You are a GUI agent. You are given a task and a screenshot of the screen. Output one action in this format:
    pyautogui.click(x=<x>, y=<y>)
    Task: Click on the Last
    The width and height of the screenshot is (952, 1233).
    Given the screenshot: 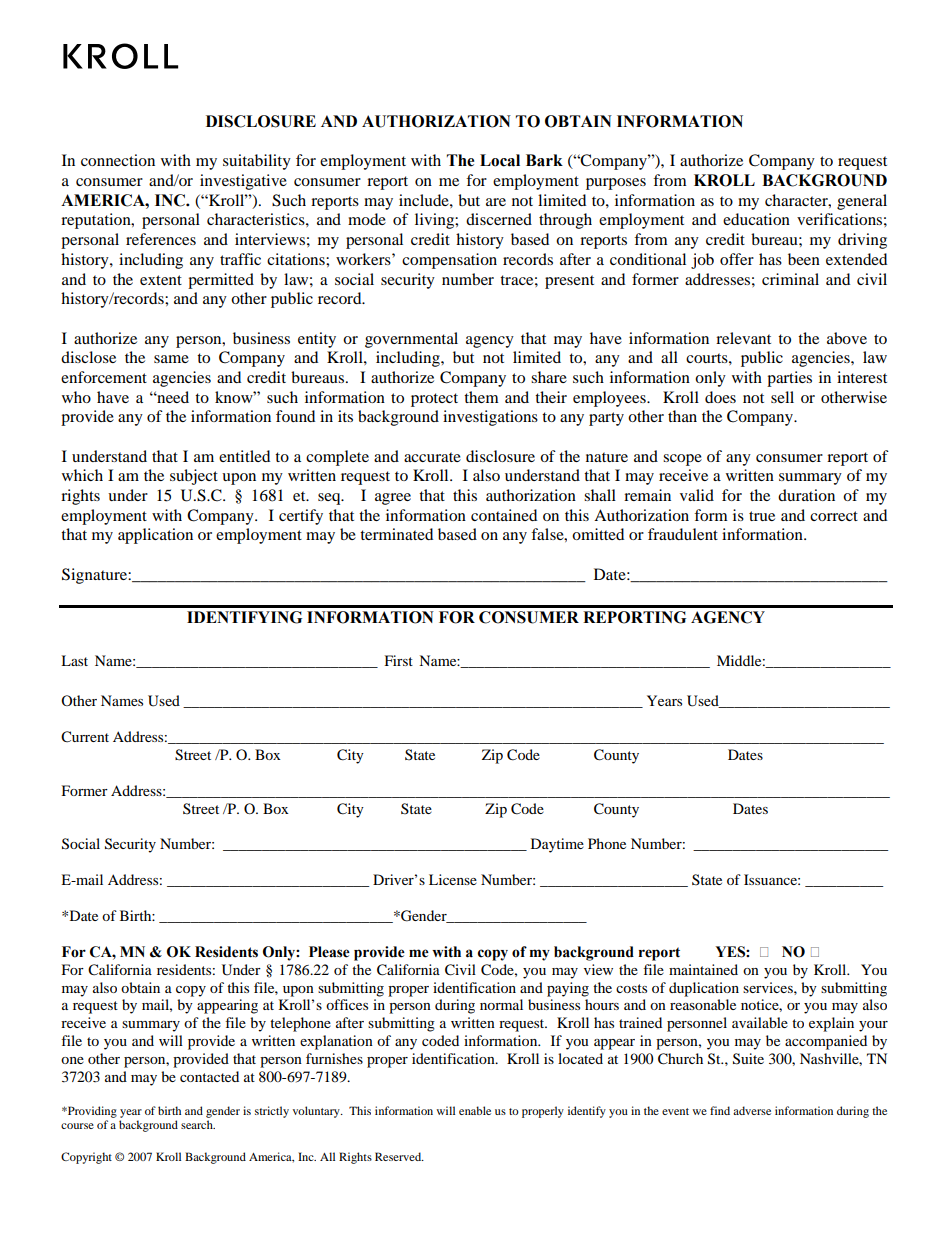 What is the action you would take?
    pyautogui.click(x=74, y=660)
